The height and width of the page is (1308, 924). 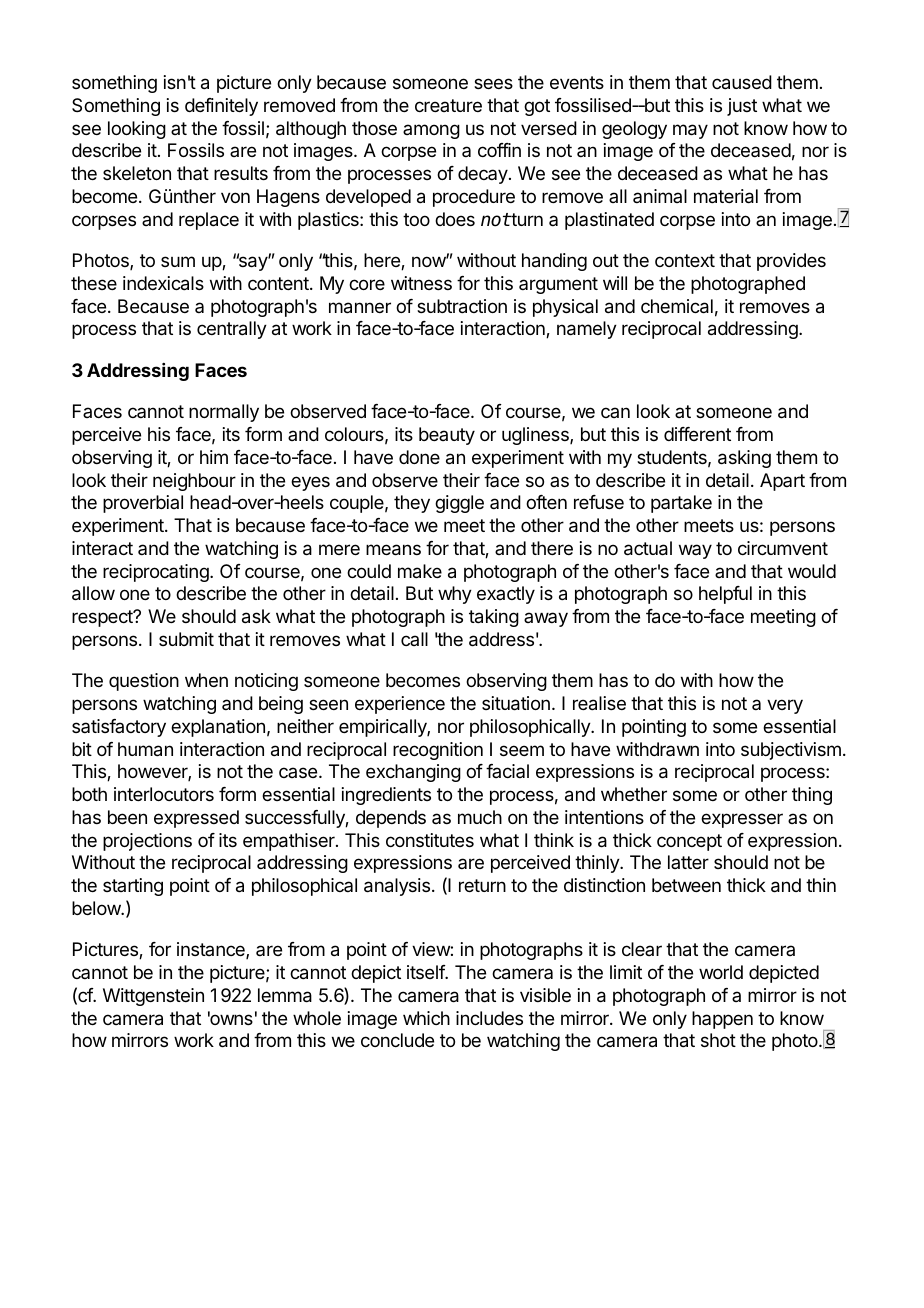 What do you see at coordinates (400, 705) in the page?
I see `experience` at bounding box center [400, 705].
